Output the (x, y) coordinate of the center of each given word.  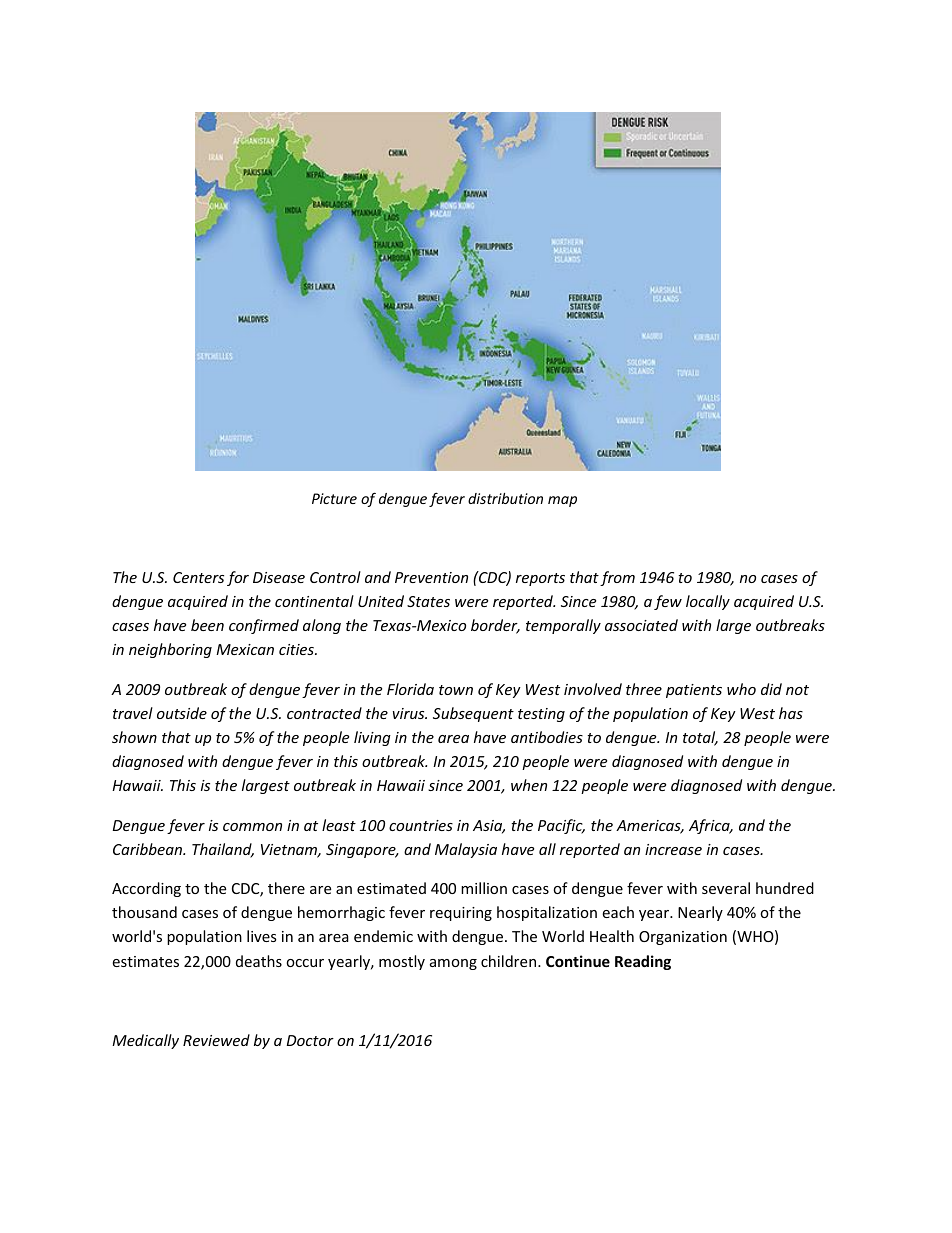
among (453, 964)
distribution (505, 498)
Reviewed (216, 1040)
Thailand (223, 850)
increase (673, 849)
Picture (334, 498)
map (562, 501)
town (456, 690)
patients (694, 691)
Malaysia (466, 850)
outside (182, 713)
